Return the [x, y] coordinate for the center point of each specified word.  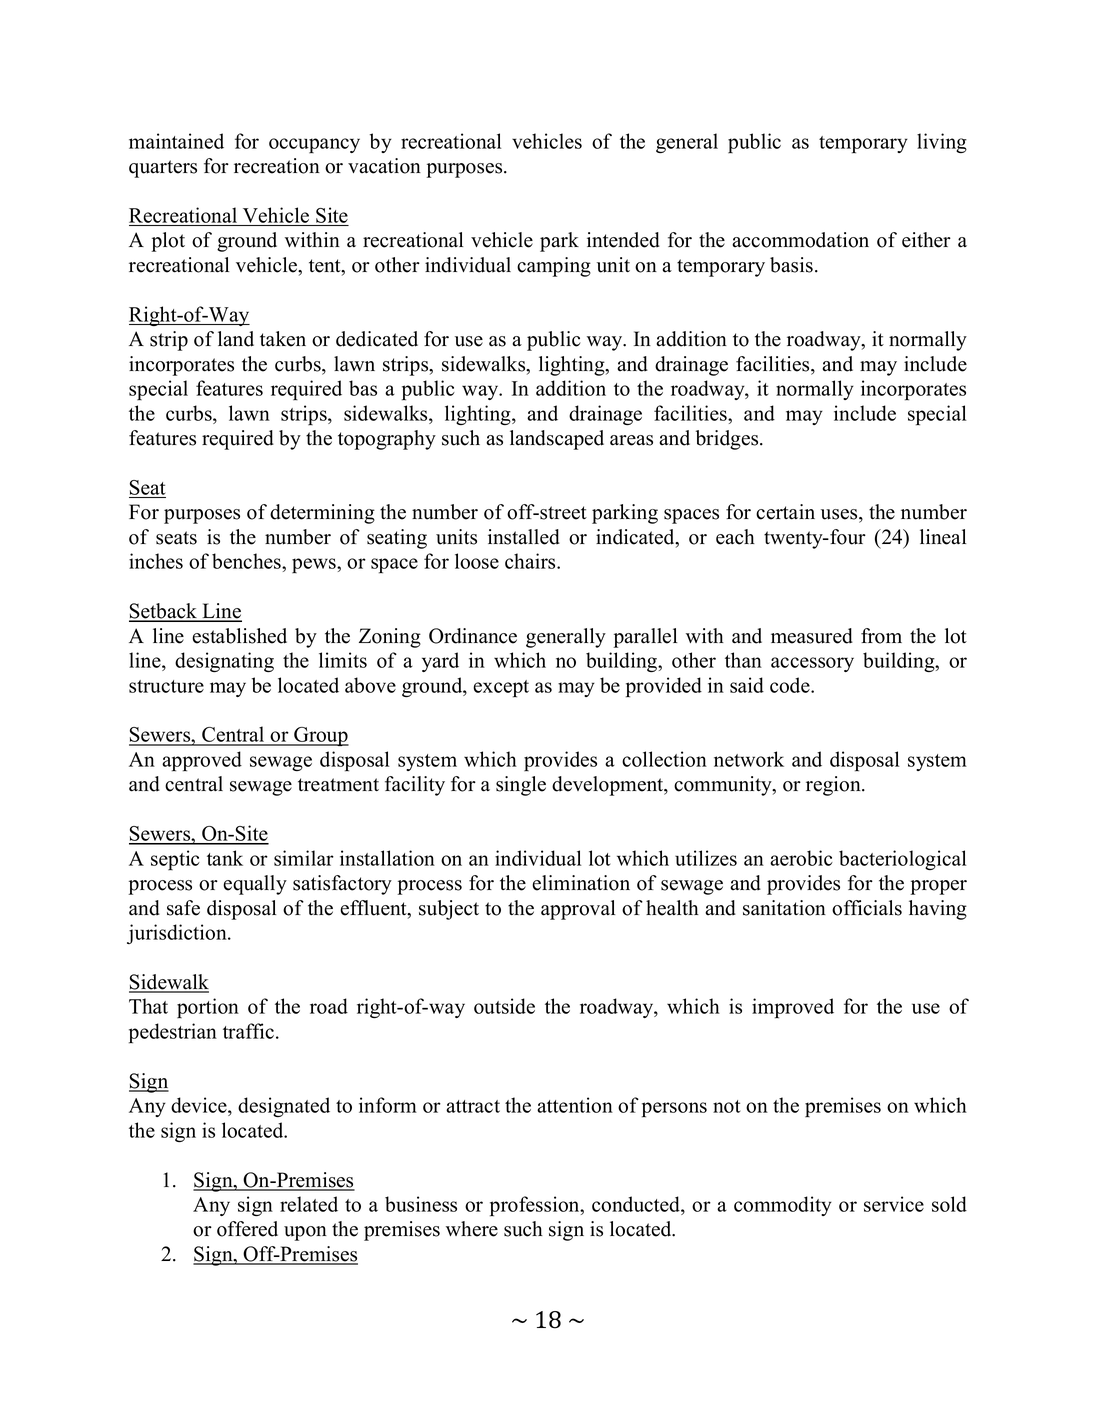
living [942, 143]
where [472, 1229]
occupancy [314, 145]
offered [247, 1229]
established [239, 636]
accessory [812, 664]
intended [623, 240]
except [501, 689]
